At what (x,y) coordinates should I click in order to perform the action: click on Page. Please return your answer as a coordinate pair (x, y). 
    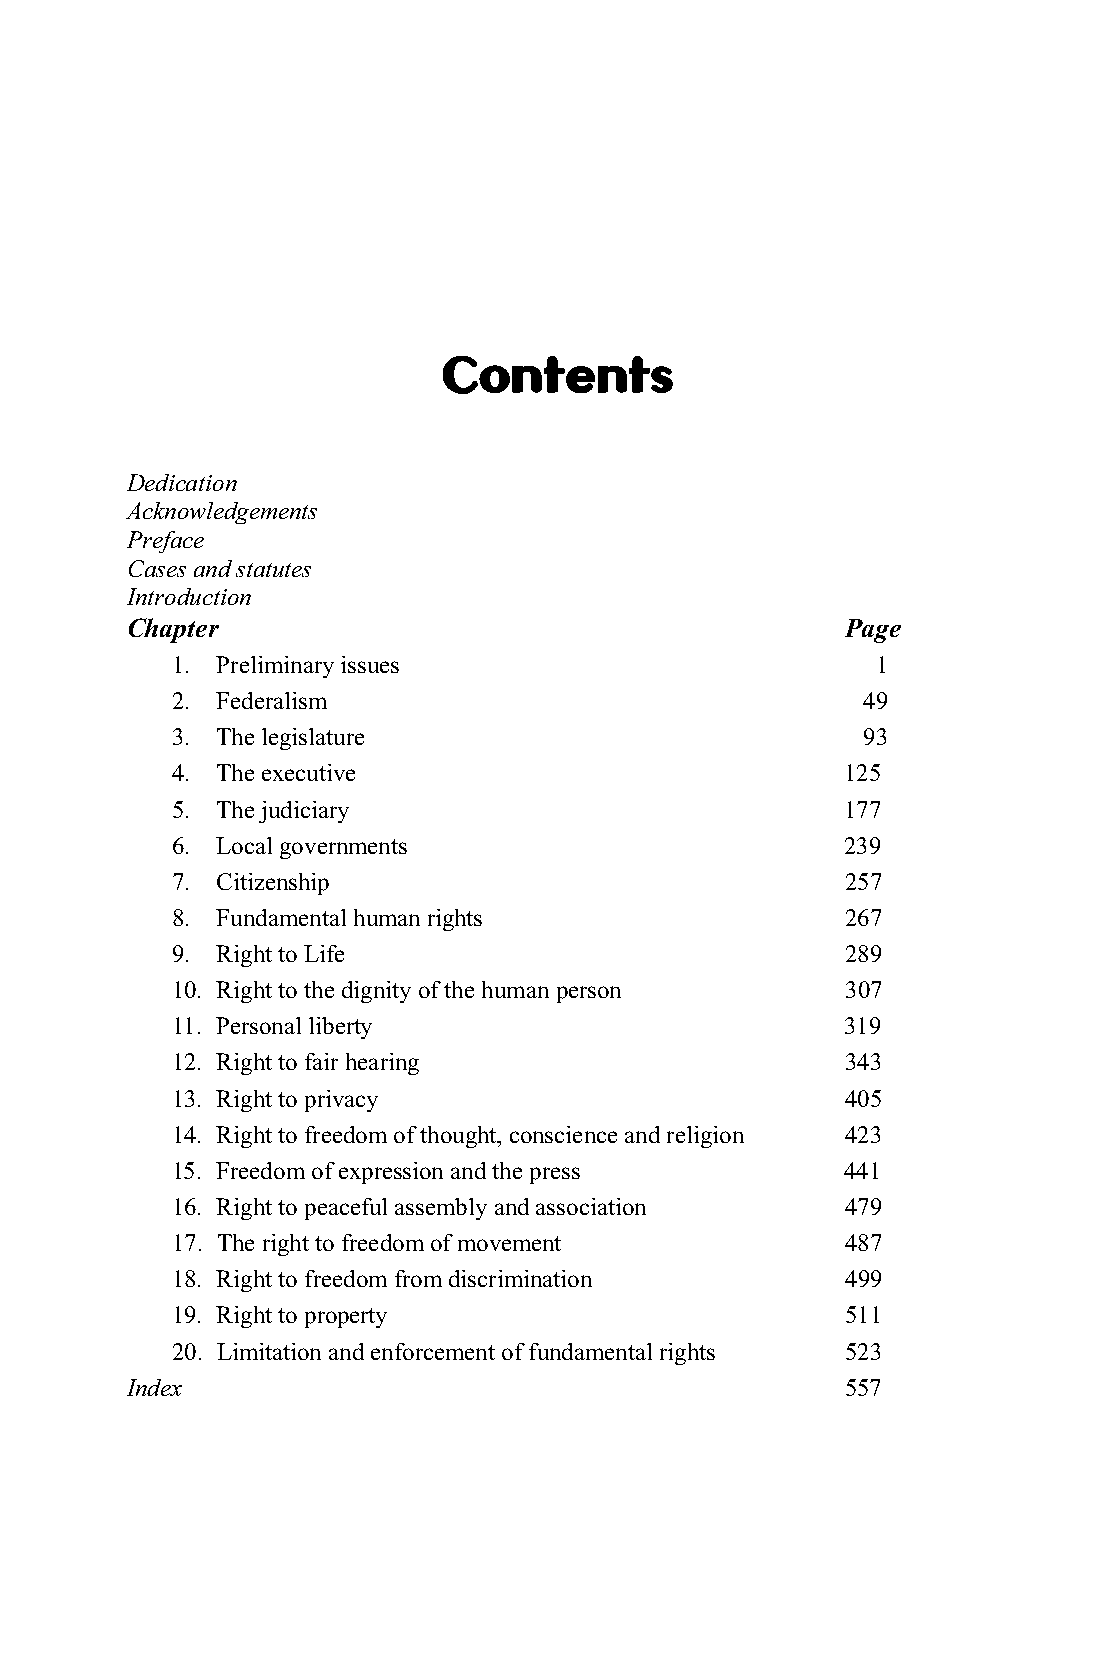
    Looking at the image, I should click on (873, 631).
